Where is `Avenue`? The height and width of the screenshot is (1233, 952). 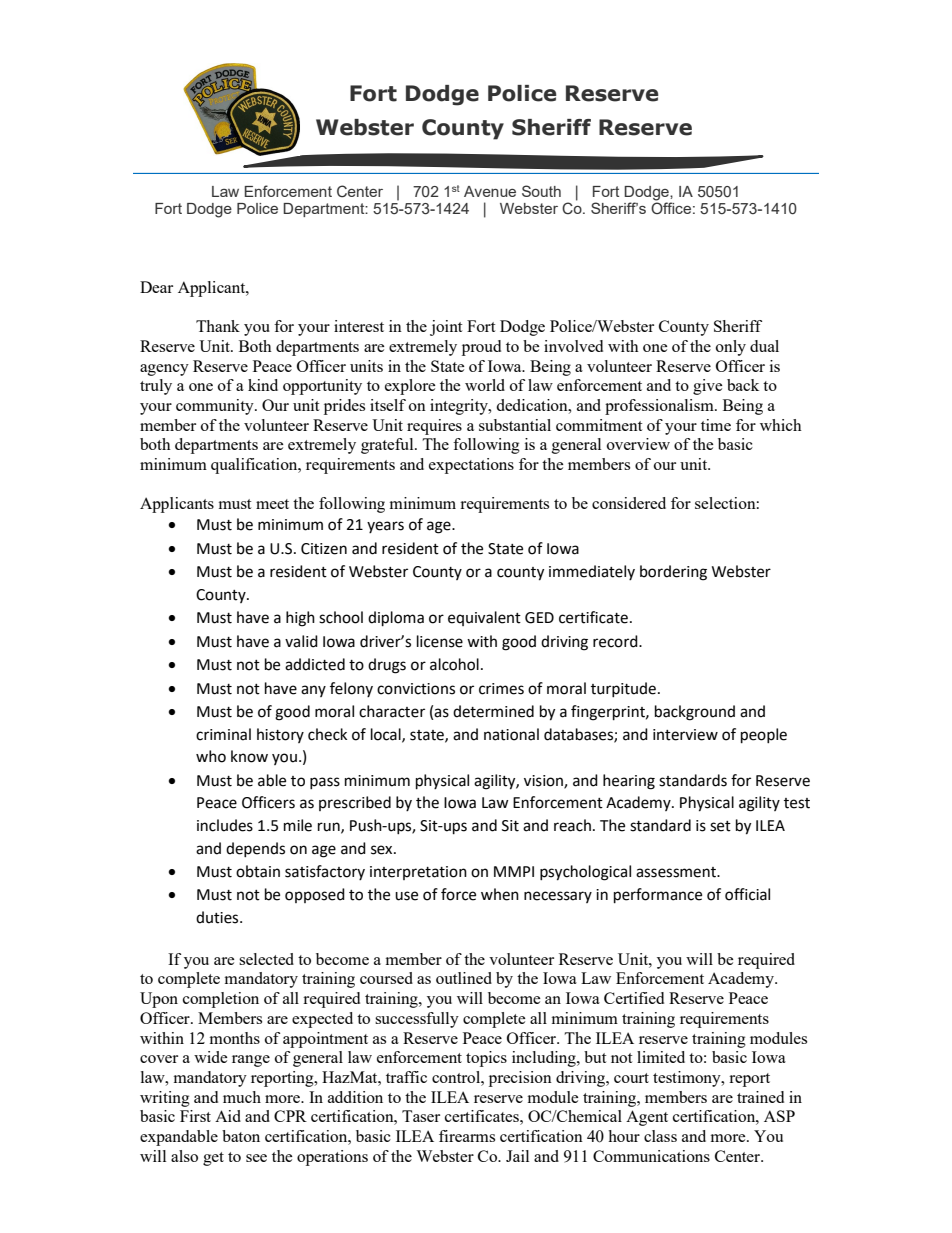 Avenue is located at coordinates (490, 191).
